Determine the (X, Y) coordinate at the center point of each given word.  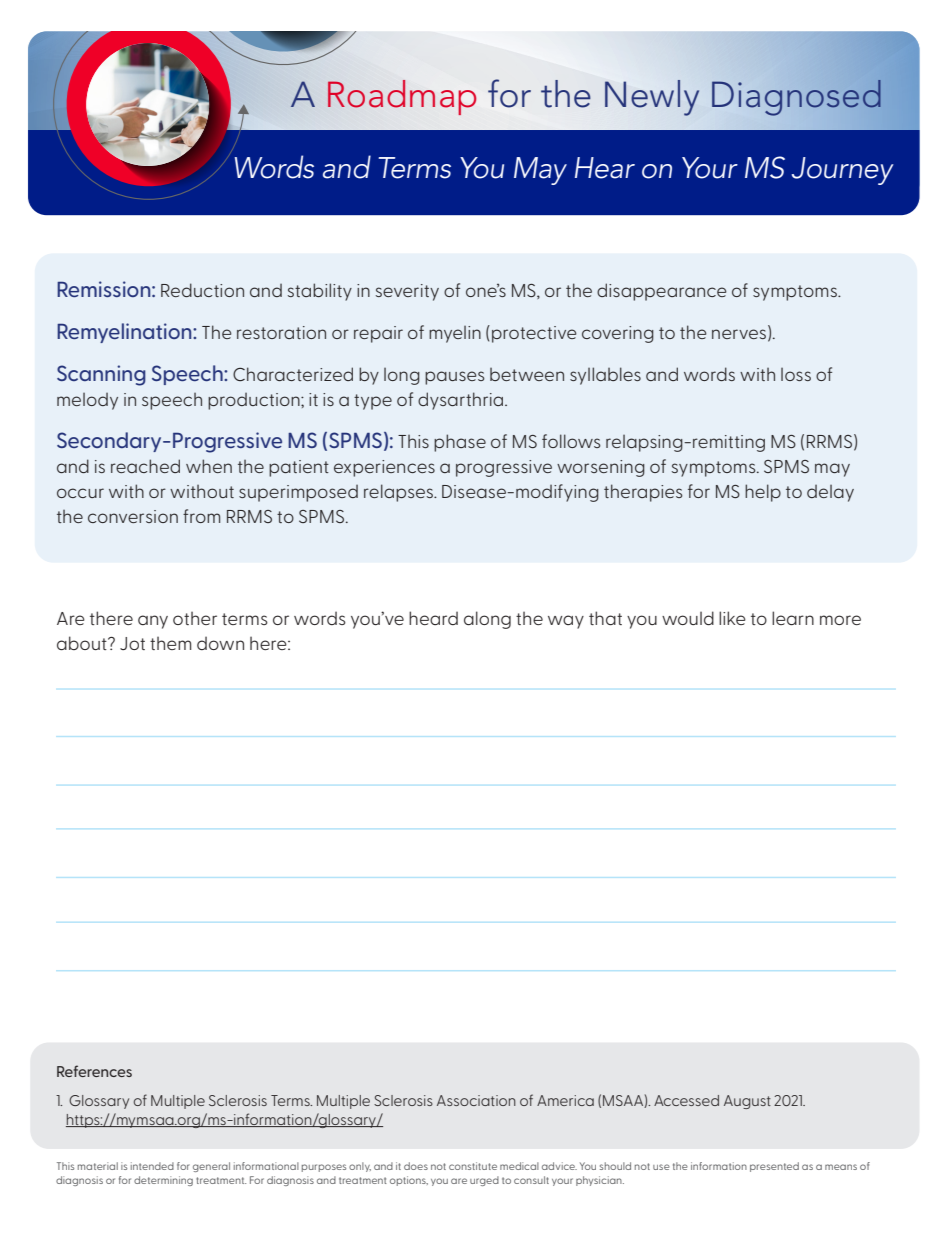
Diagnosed (796, 98)
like (732, 618)
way (566, 622)
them (171, 643)
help (763, 493)
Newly (652, 98)
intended (152, 1166)
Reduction (202, 290)
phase (460, 443)
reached (145, 466)
